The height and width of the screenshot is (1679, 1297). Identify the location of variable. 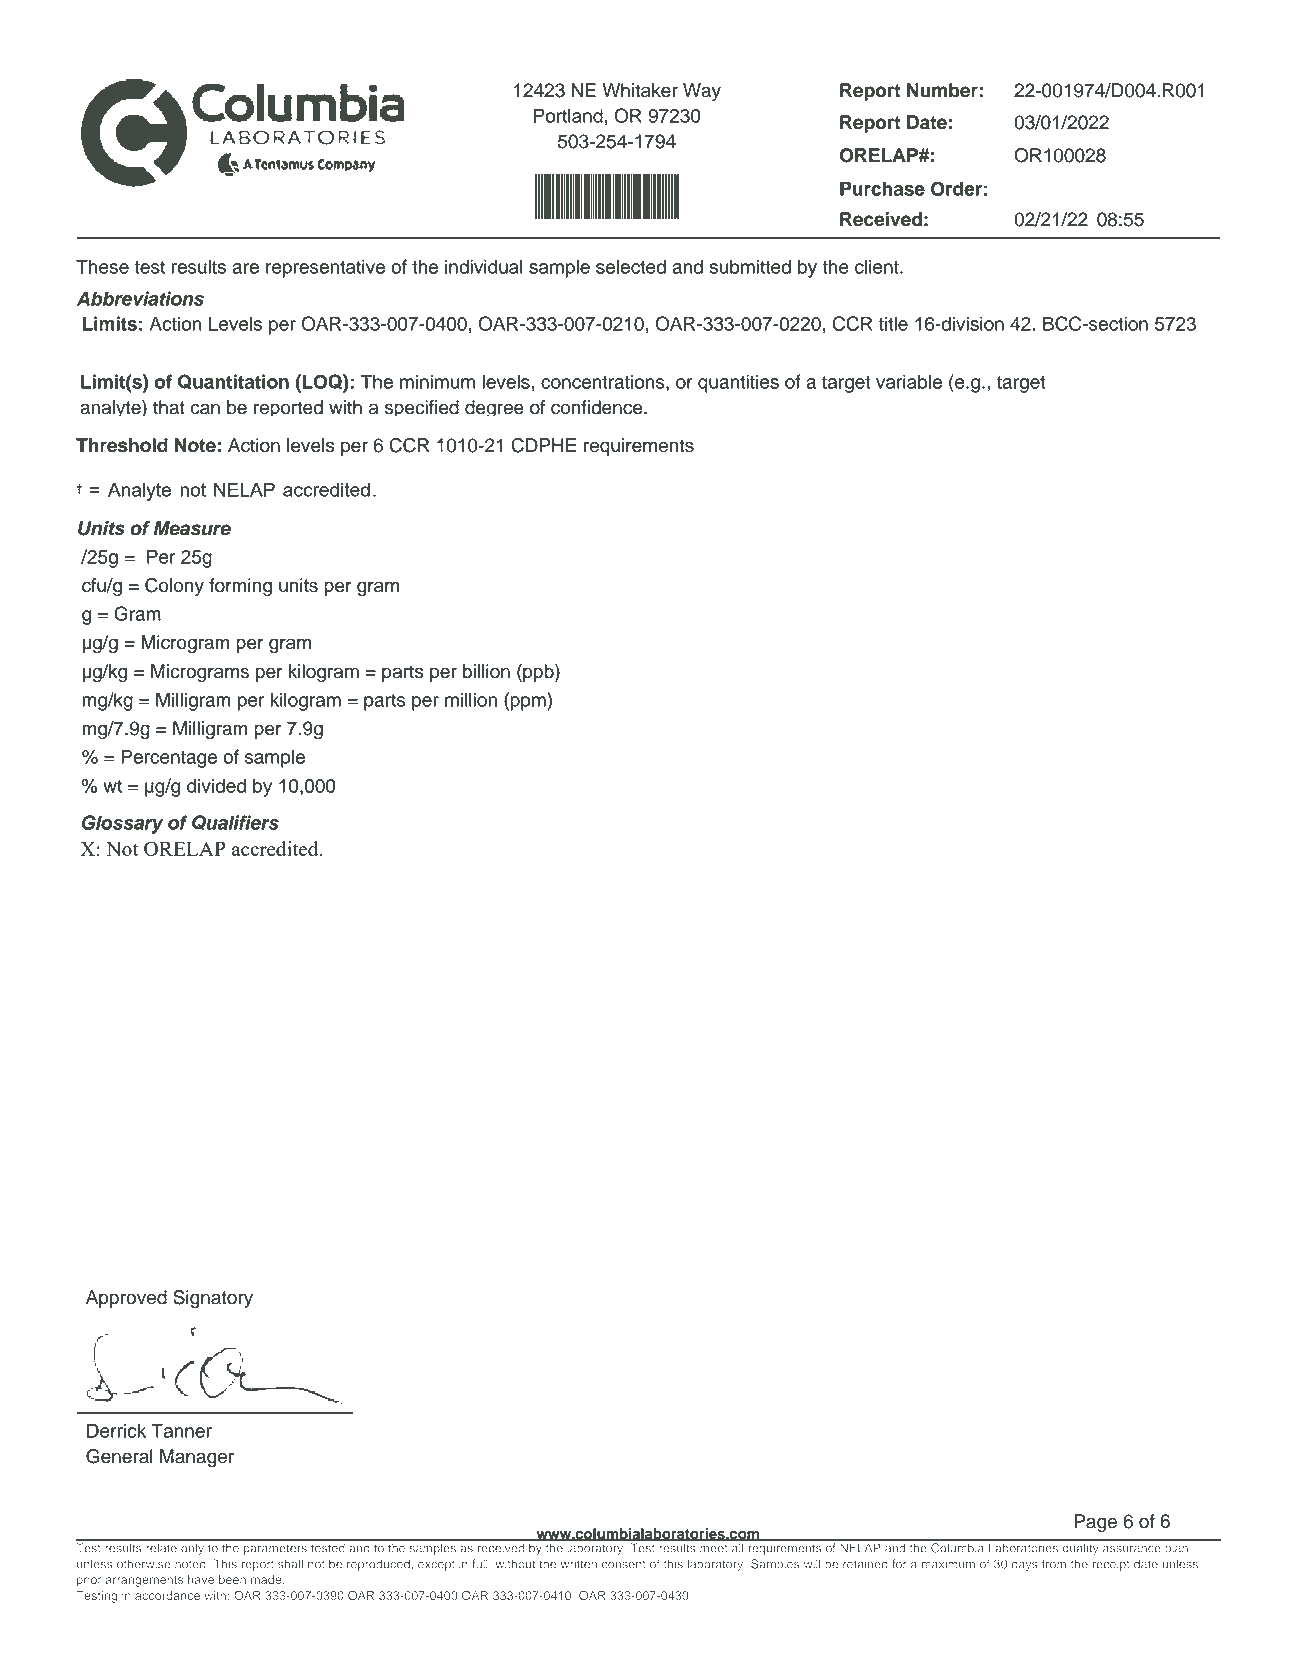
(909, 381).
